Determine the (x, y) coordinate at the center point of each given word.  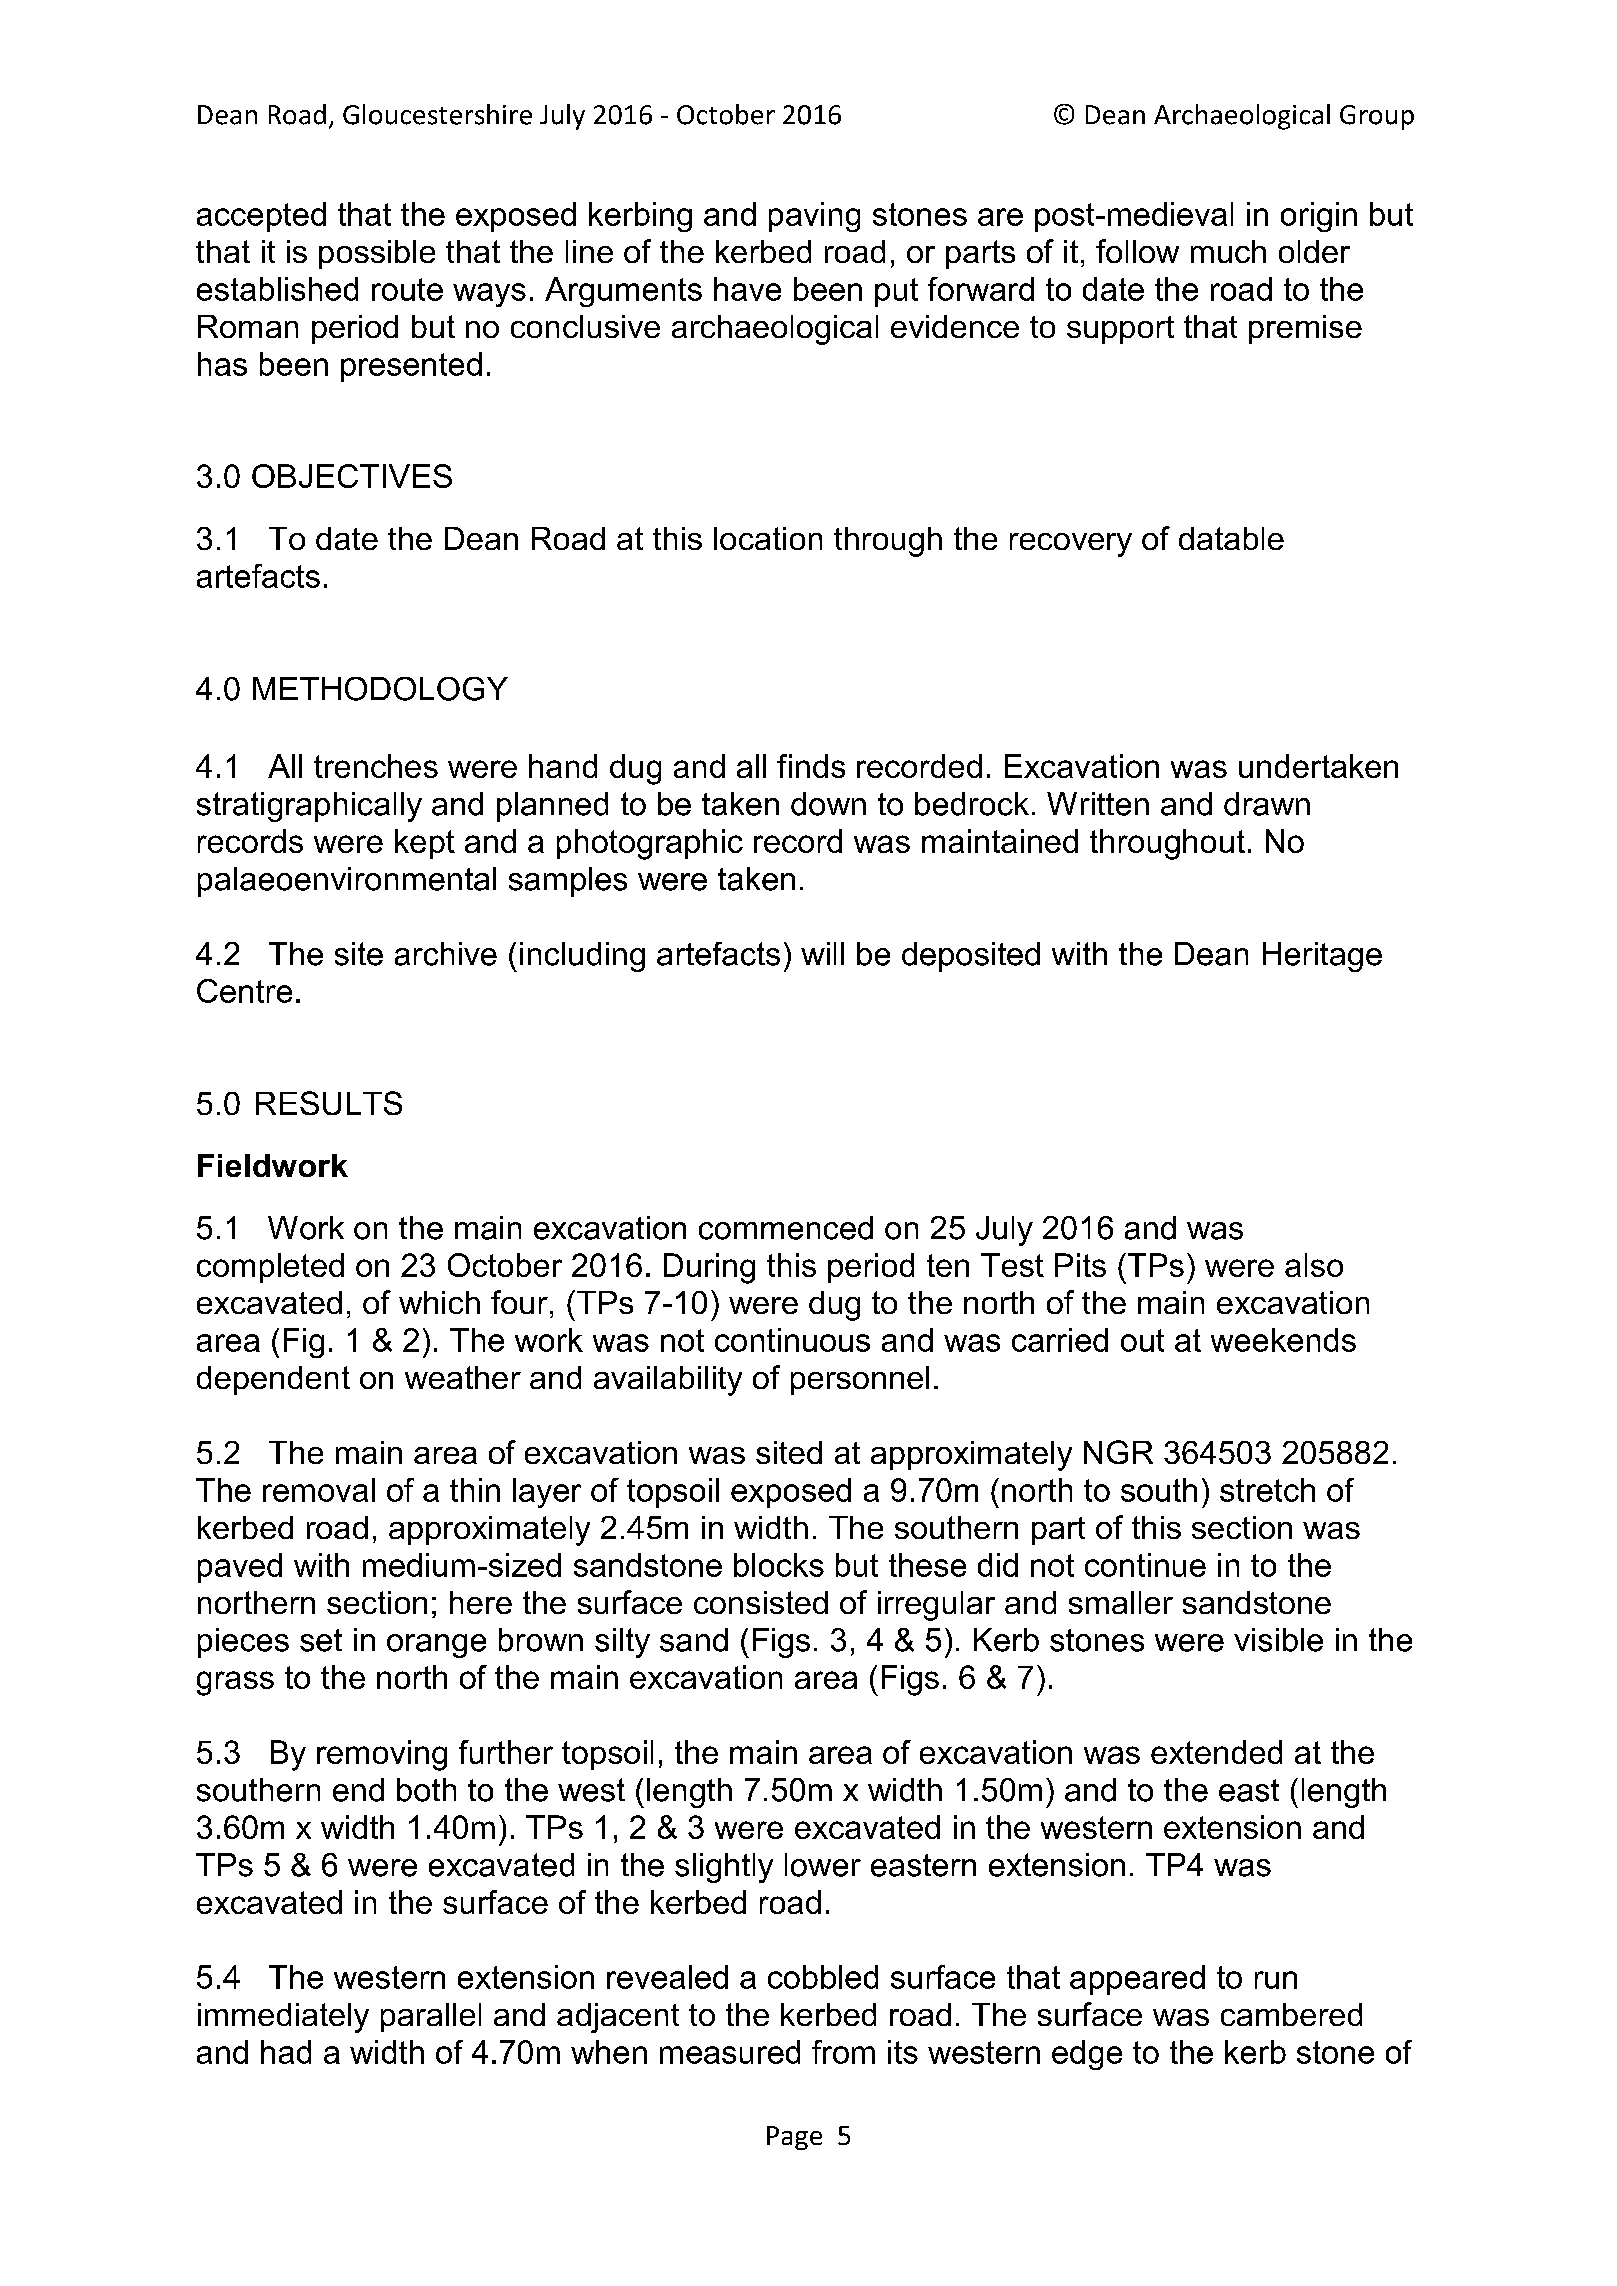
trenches (376, 766)
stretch (1267, 1490)
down (828, 804)
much (1228, 251)
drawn (1267, 804)
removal (319, 1490)
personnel (860, 1380)
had (286, 2052)
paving (814, 217)
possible (377, 254)
